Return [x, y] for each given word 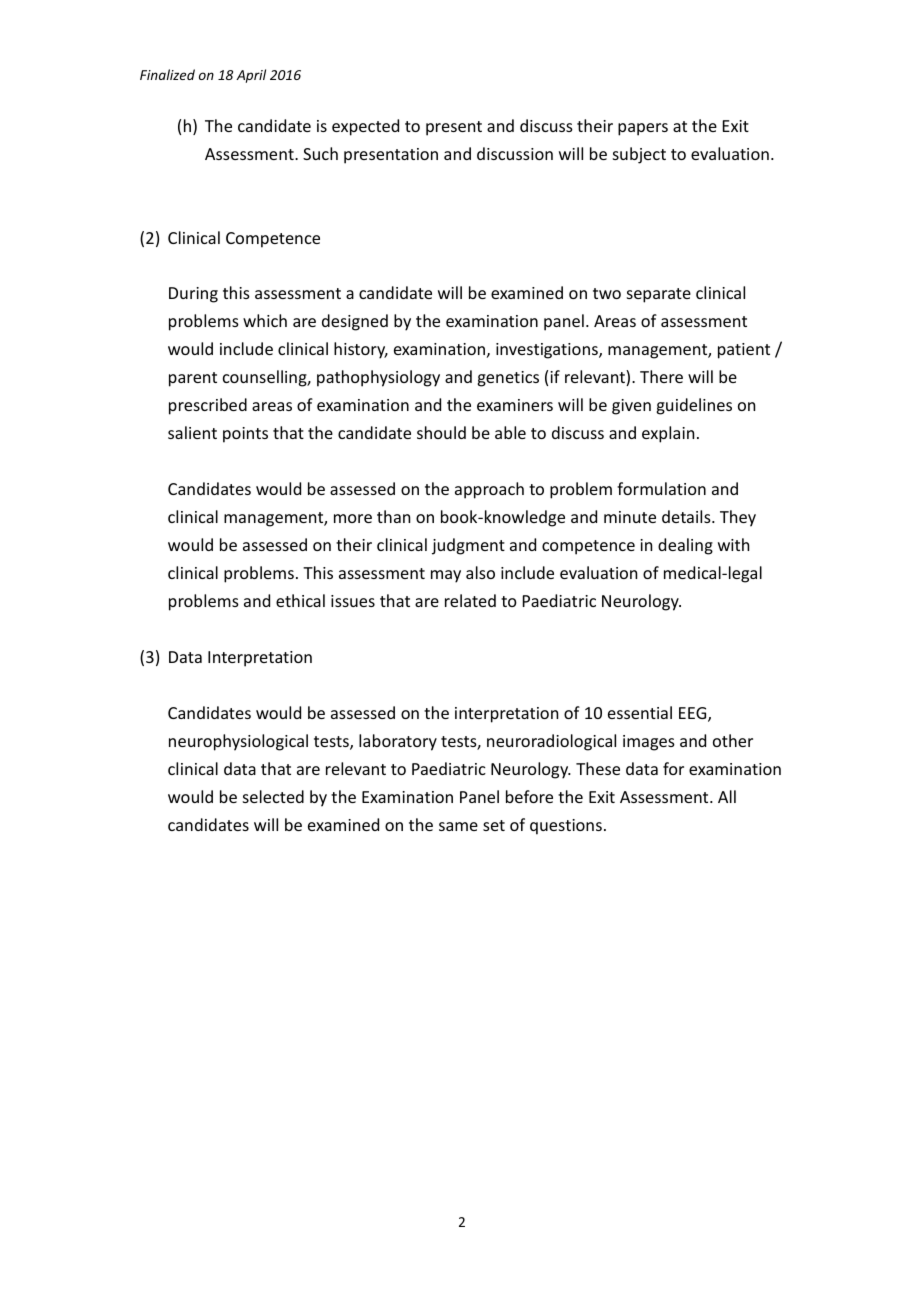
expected [365, 127]
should [441, 432]
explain [668, 434]
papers [643, 129]
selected [273, 796]
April [251, 76]
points [245, 435]
